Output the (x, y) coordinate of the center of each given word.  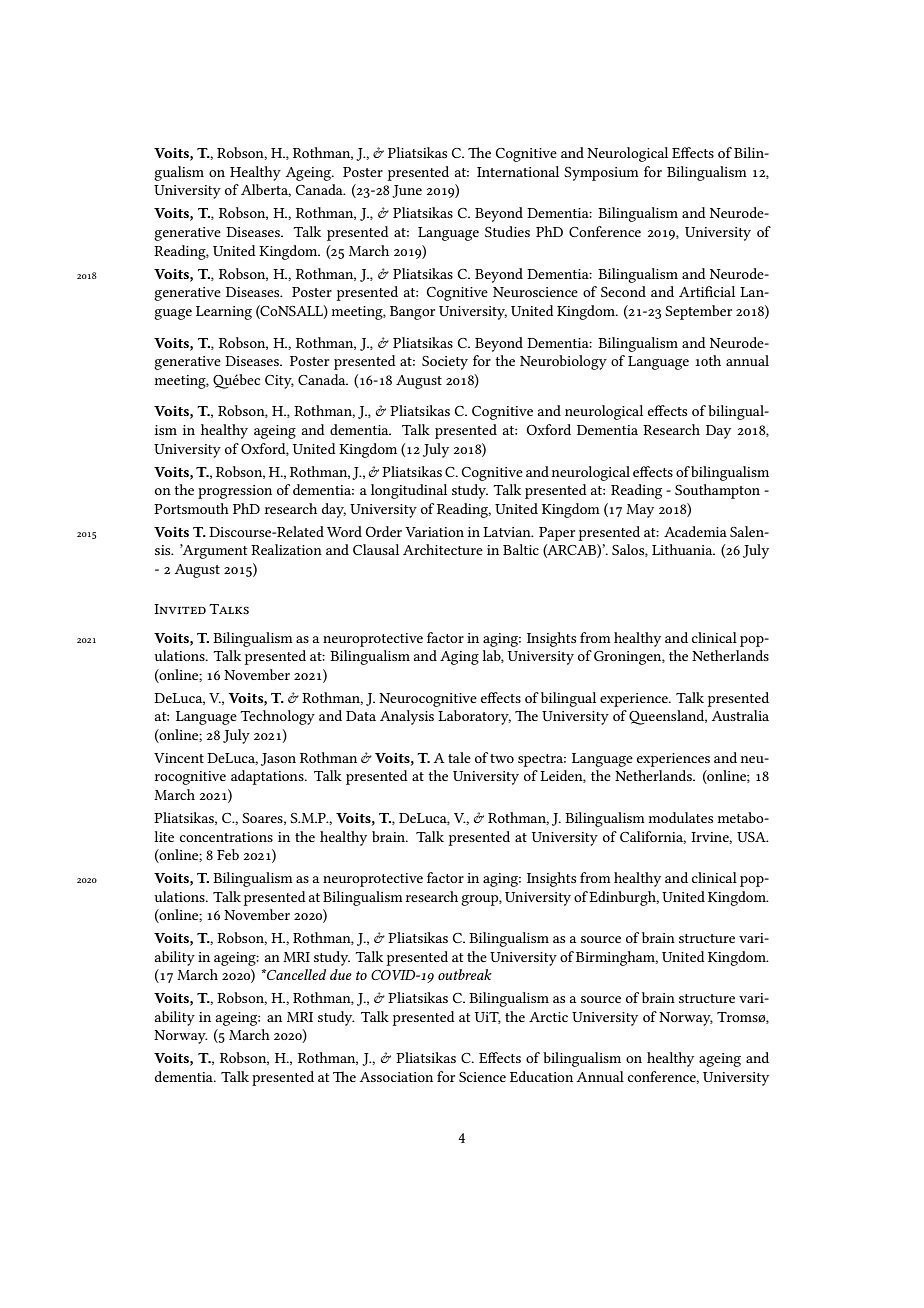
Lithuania (683, 549)
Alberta (266, 190)
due (341, 974)
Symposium (601, 174)
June (407, 191)
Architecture (443, 549)
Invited (180, 609)
